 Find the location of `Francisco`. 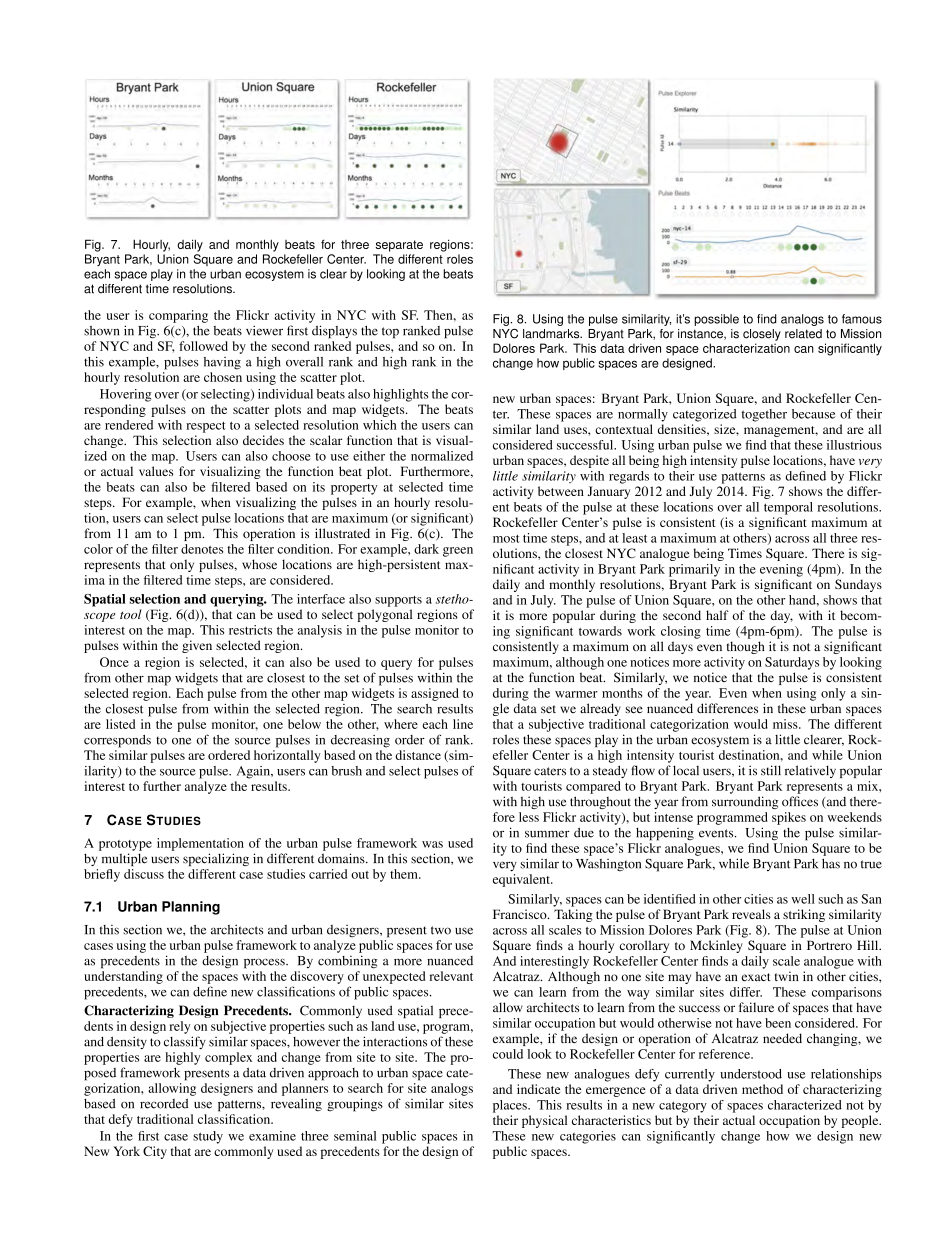

Francisco is located at coordinates (521, 914).
